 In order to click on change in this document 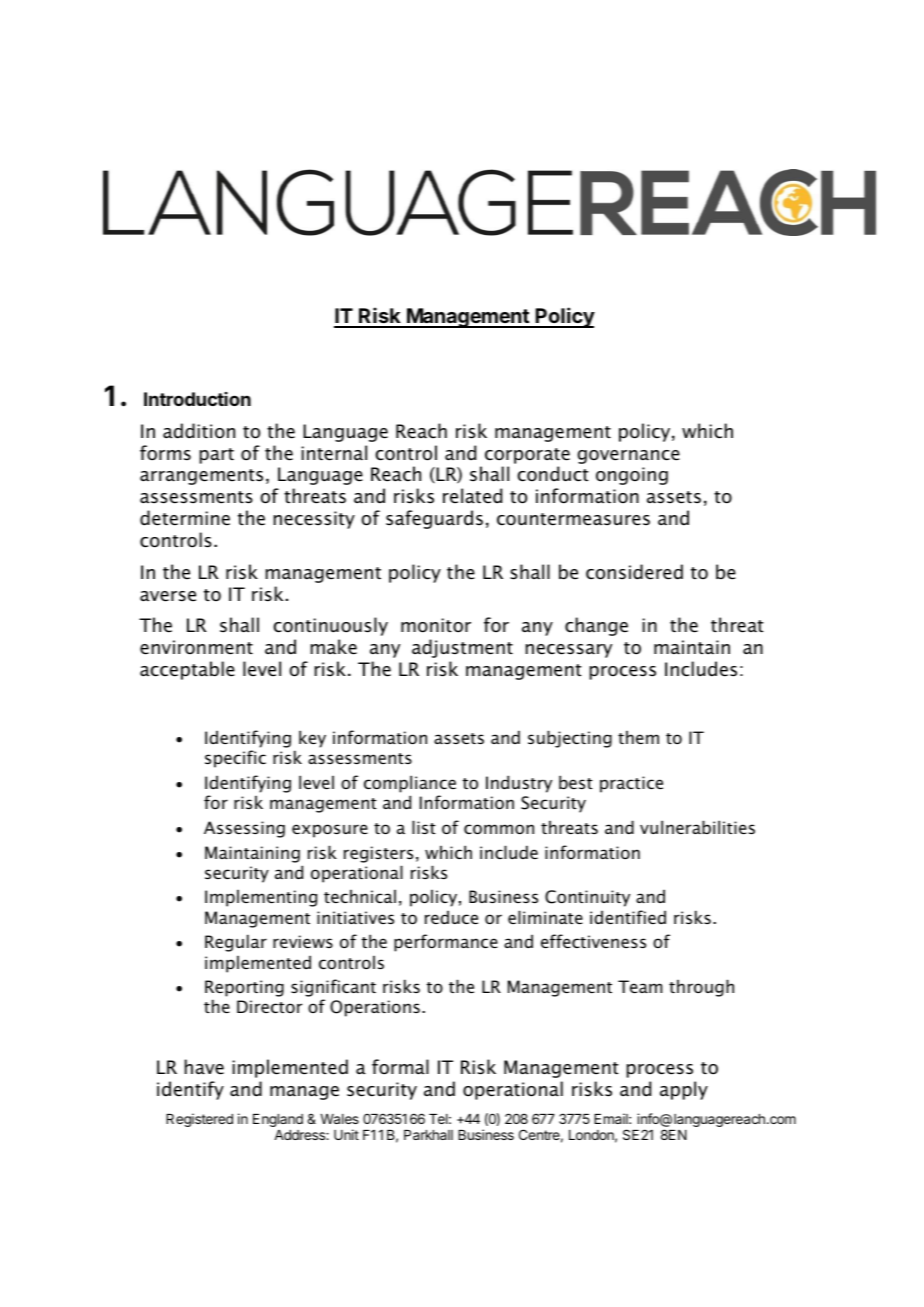, I will do `click(596, 626)`.
